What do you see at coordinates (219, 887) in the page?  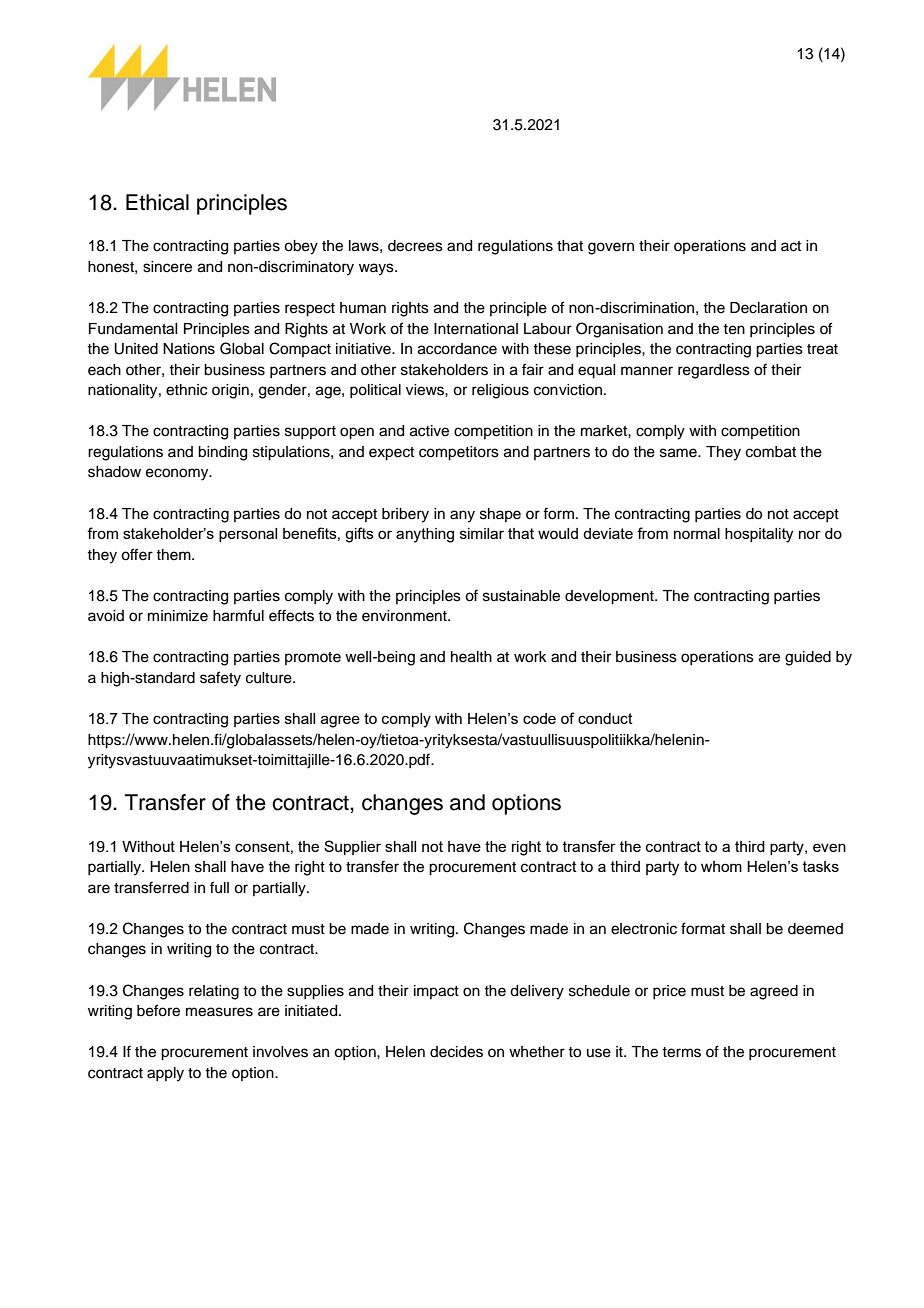 I see `full` at bounding box center [219, 887].
